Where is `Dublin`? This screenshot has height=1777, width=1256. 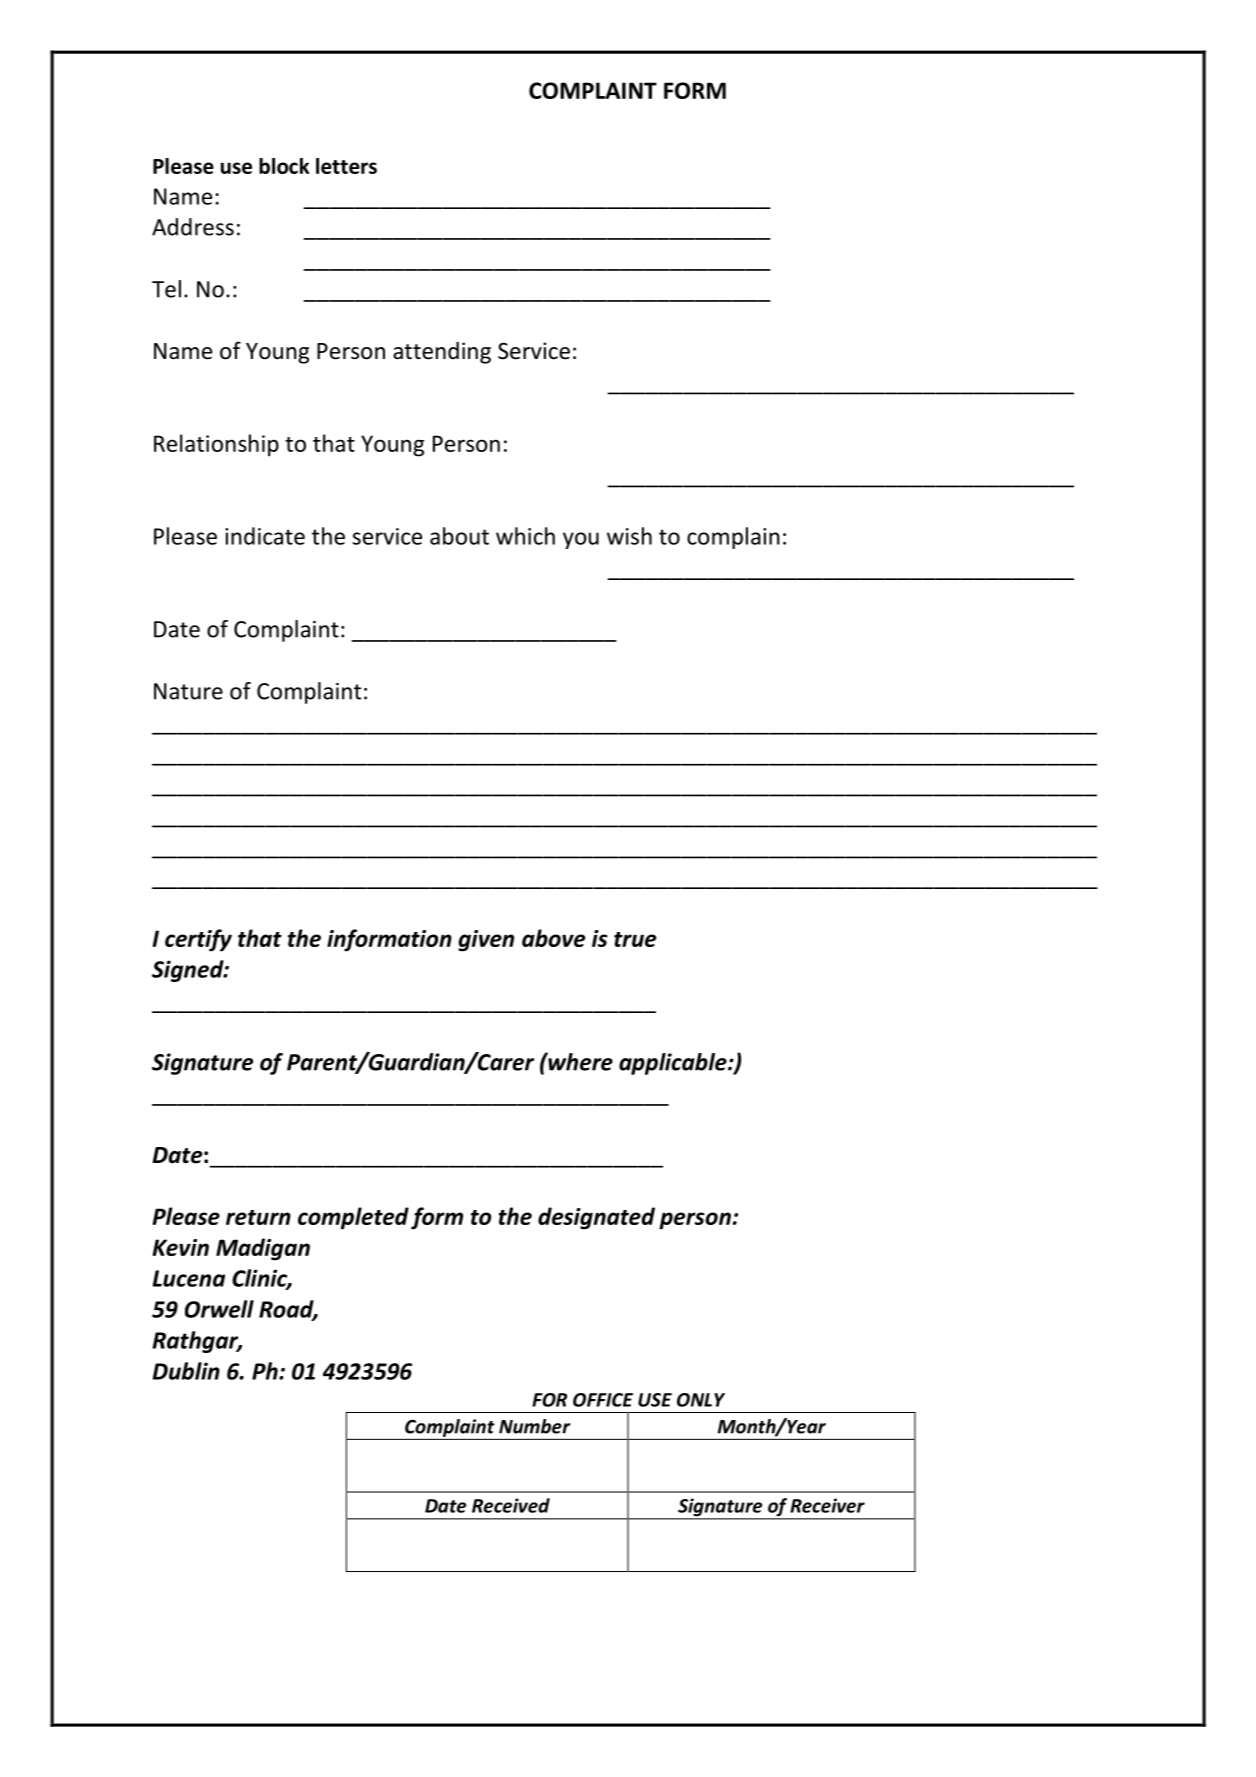
Dublin is located at coordinates (186, 1371).
